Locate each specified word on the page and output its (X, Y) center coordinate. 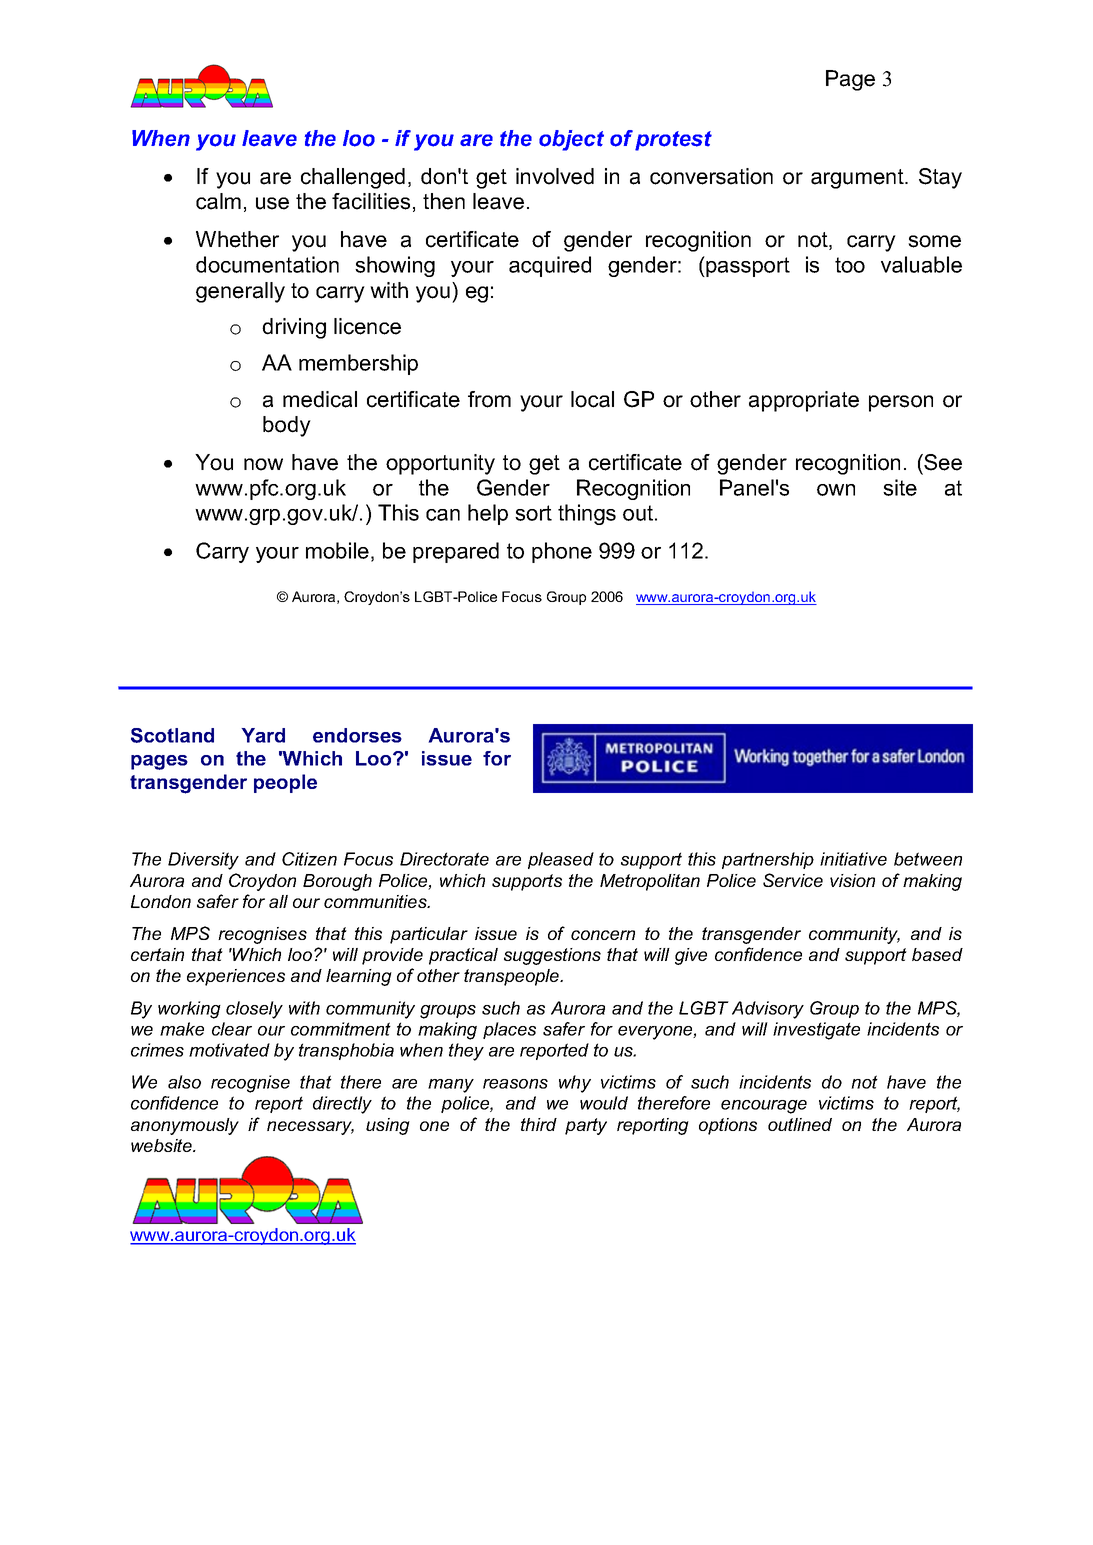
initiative (853, 859)
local (592, 399)
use (272, 203)
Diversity (203, 861)
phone (562, 552)
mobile (337, 550)
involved (555, 176)
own (836, 490)
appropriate (804, 401)
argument (858, 179)
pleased (561, 860)
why (575, 1084)
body (287, 426)
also (184, 1082)
